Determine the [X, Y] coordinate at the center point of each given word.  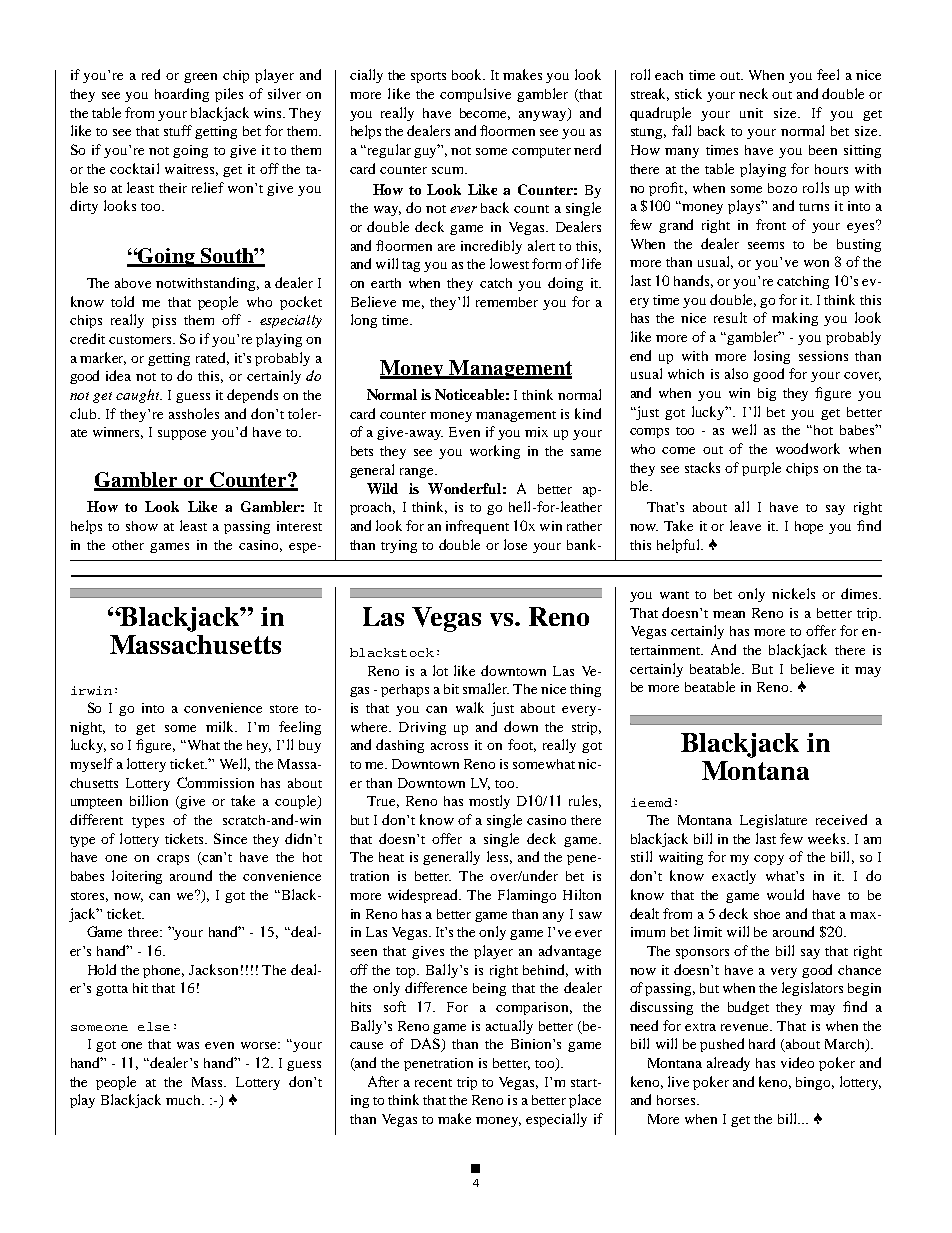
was [188, 1045]
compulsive [475, 95]
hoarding [182, 95]
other [128, 545]
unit [751, 113]
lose [515, 544]
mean [729, 614]
